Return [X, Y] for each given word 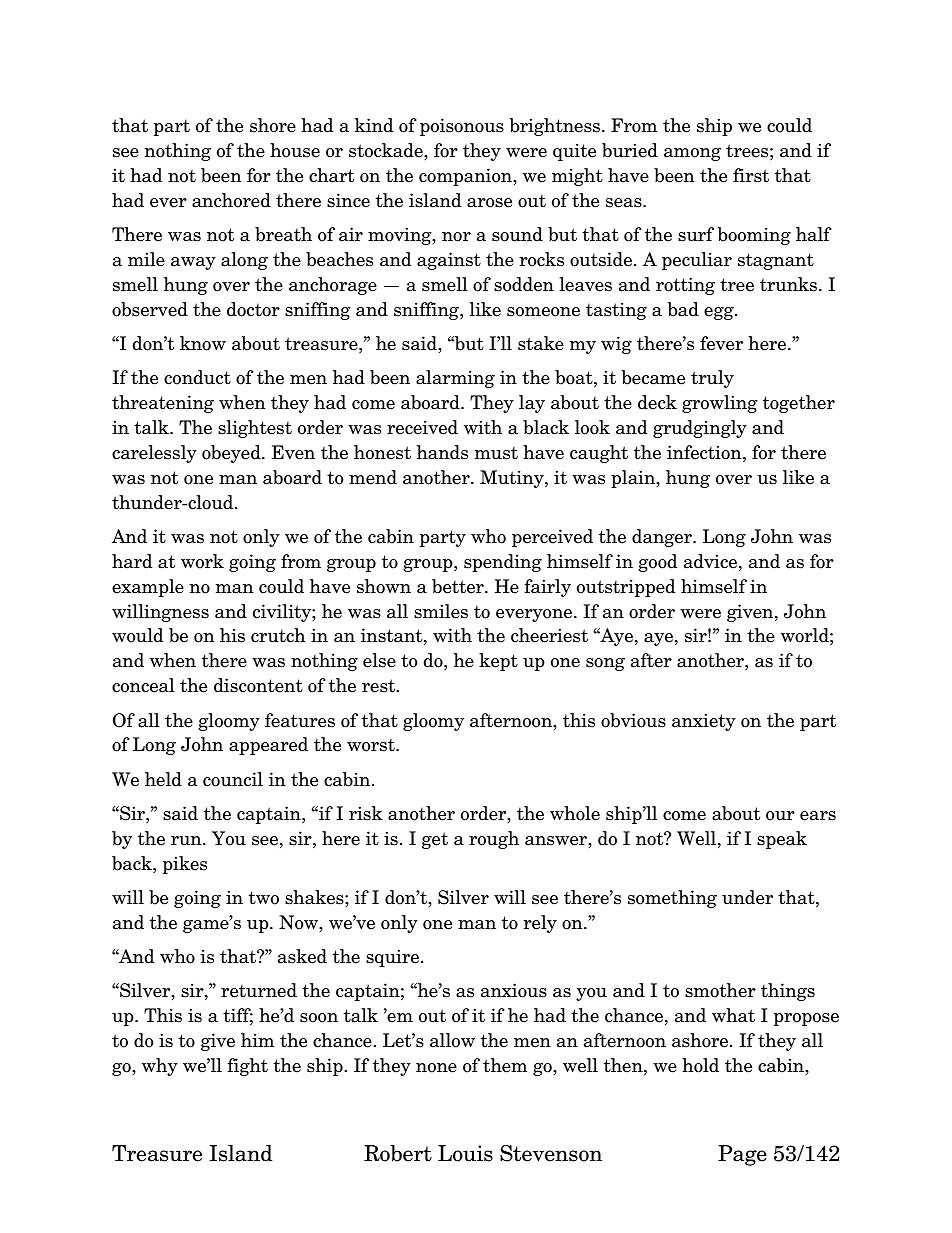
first [751, 175]
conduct [197, 377]
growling [720, 404]
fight [247, 1067]
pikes [185, 865]
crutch [278, 635]
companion [466, 177]
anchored [231, 200]
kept [498, 662]
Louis [465, 1153]
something [672, 899]
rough [494, 840]
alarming [455, 379]
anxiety [704, 722]
